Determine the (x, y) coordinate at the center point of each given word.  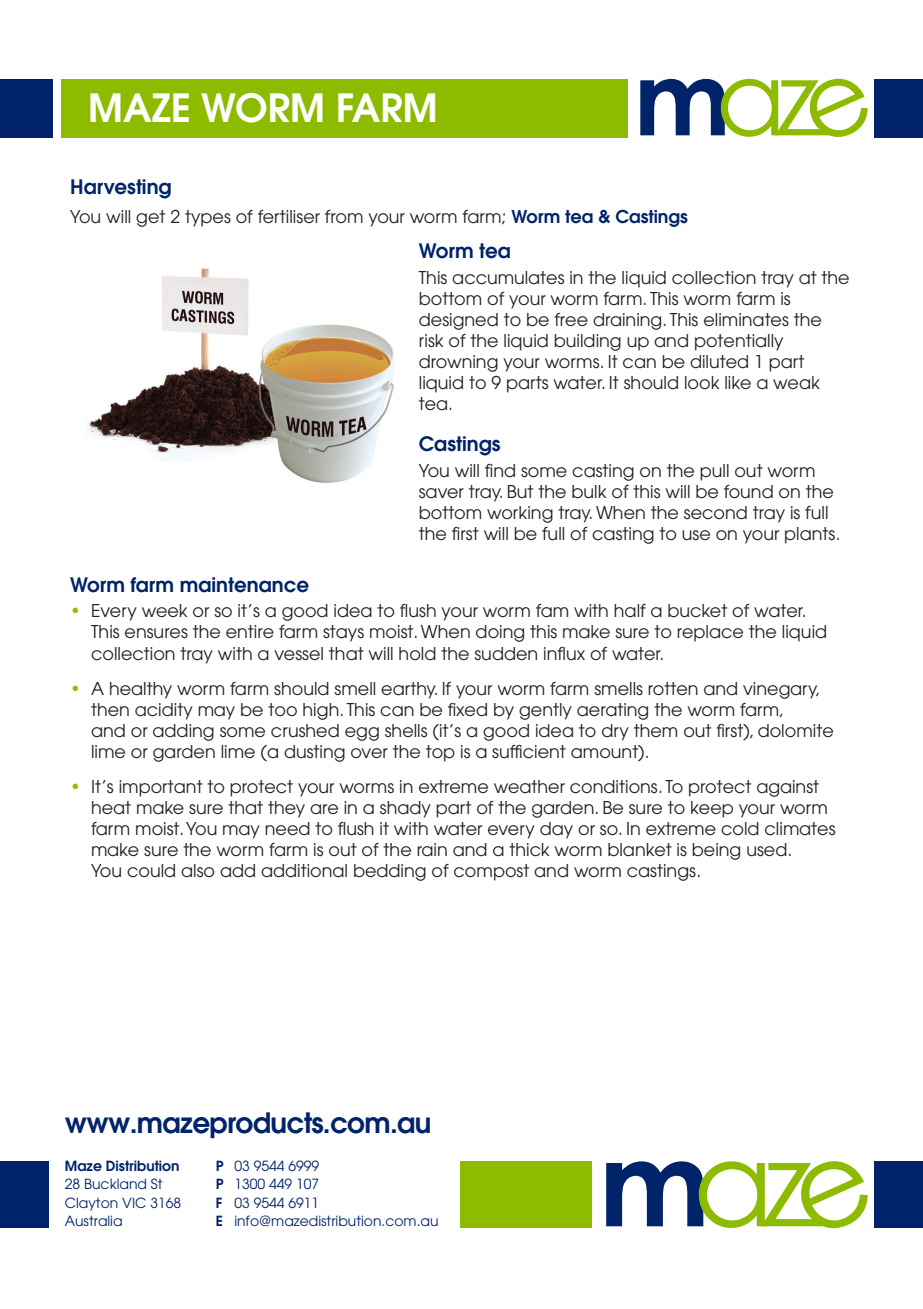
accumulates (508, 278)
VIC (134, 1202)
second (715, 513)
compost (491, 872)
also (198, 871)
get (150, 218)
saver (441, 493)
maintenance (244, 585)
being (716, 851)
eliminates (746, 320)
